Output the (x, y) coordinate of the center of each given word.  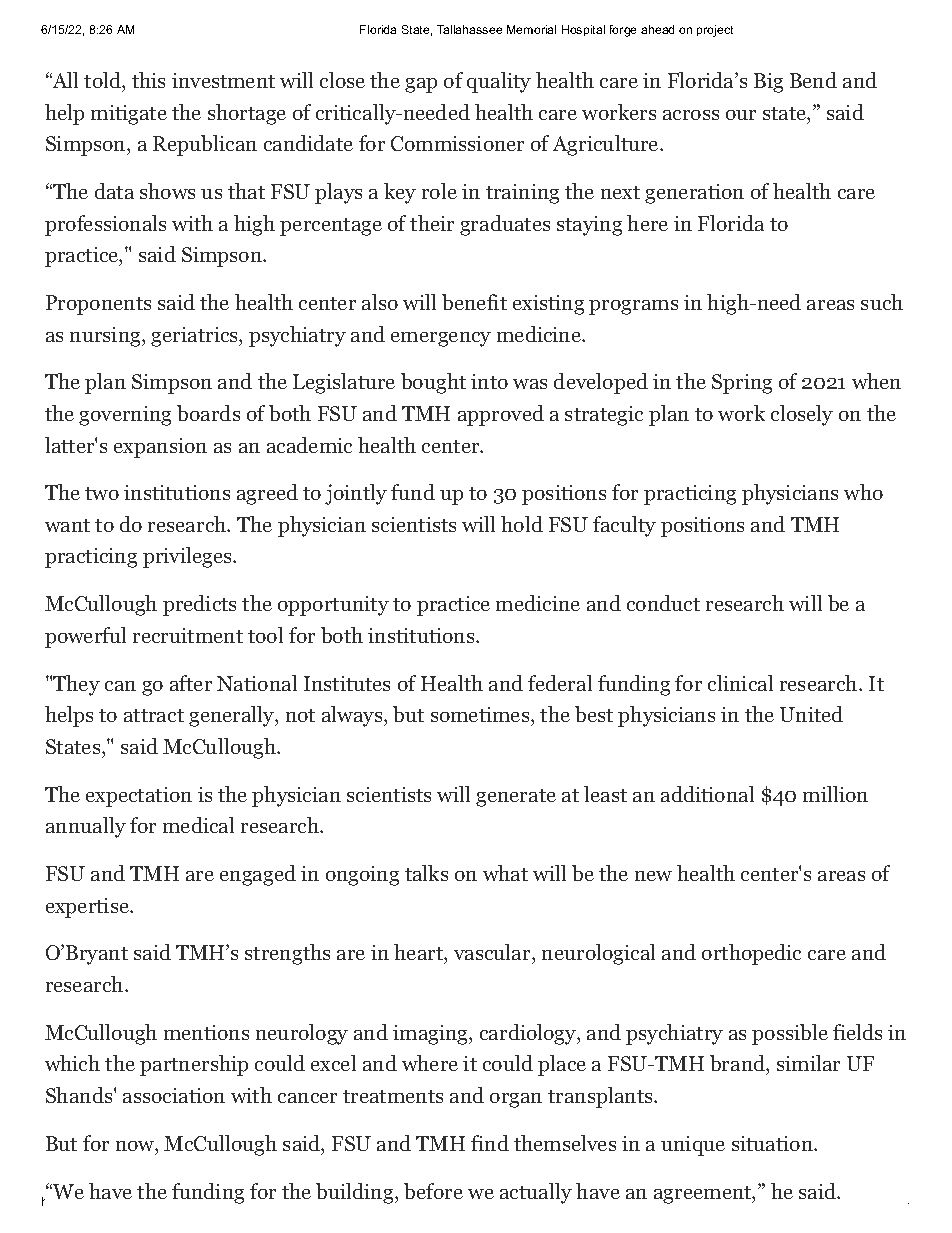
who (863, 492)
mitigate (129, 115)
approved (501, 415)
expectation (139, 797)
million (835, 794)
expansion (160, 448)
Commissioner (457, 143)
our (741, 115)
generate (516, 798)
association (174, 1095)
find (490, 1143)
